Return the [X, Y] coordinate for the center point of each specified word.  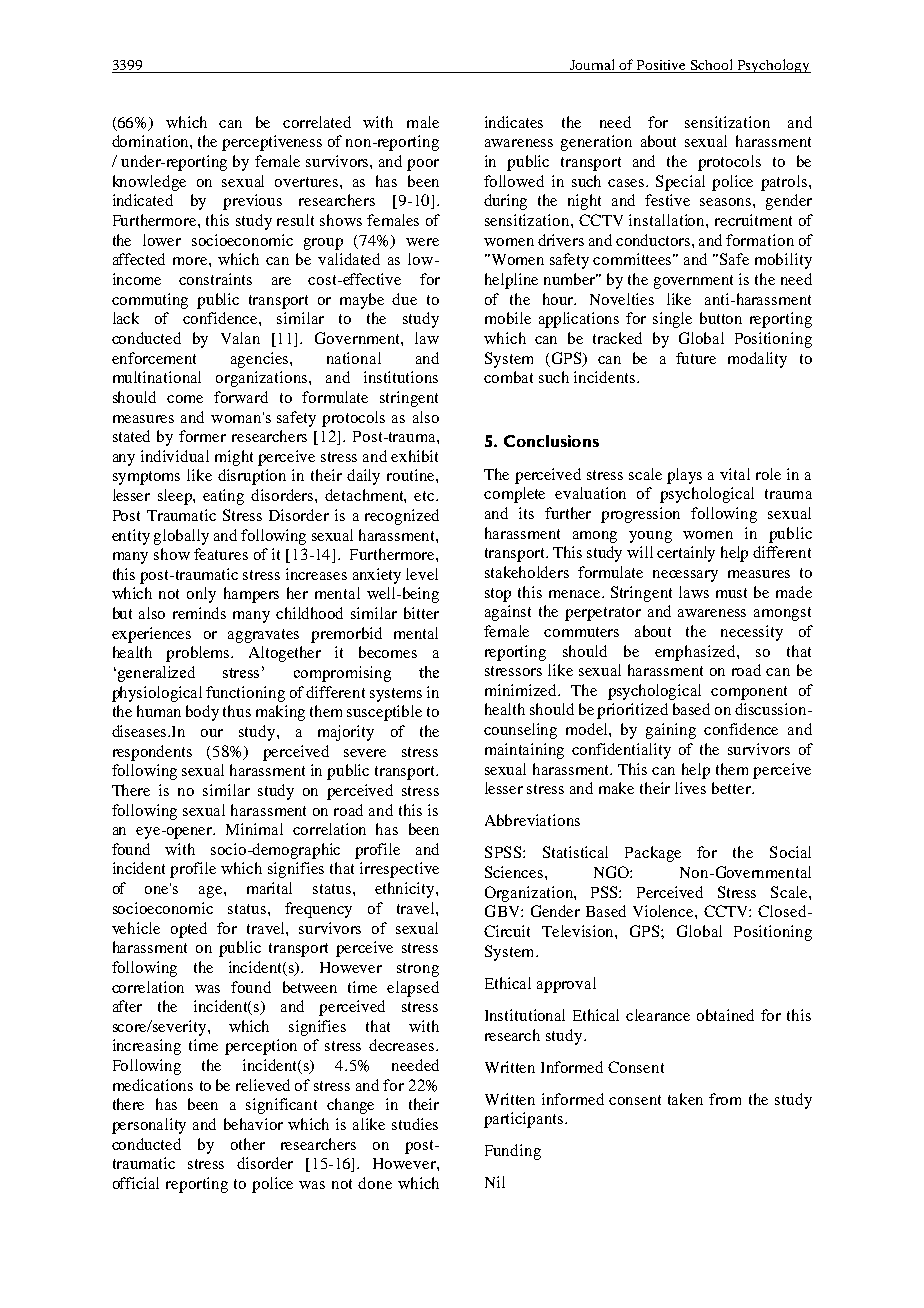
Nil [495, 1182]
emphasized [696, 653]
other [248, 1144]
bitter [421, 613]
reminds [199, 613]
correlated [317, 122]
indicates [514, 122]
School [712, 66]
